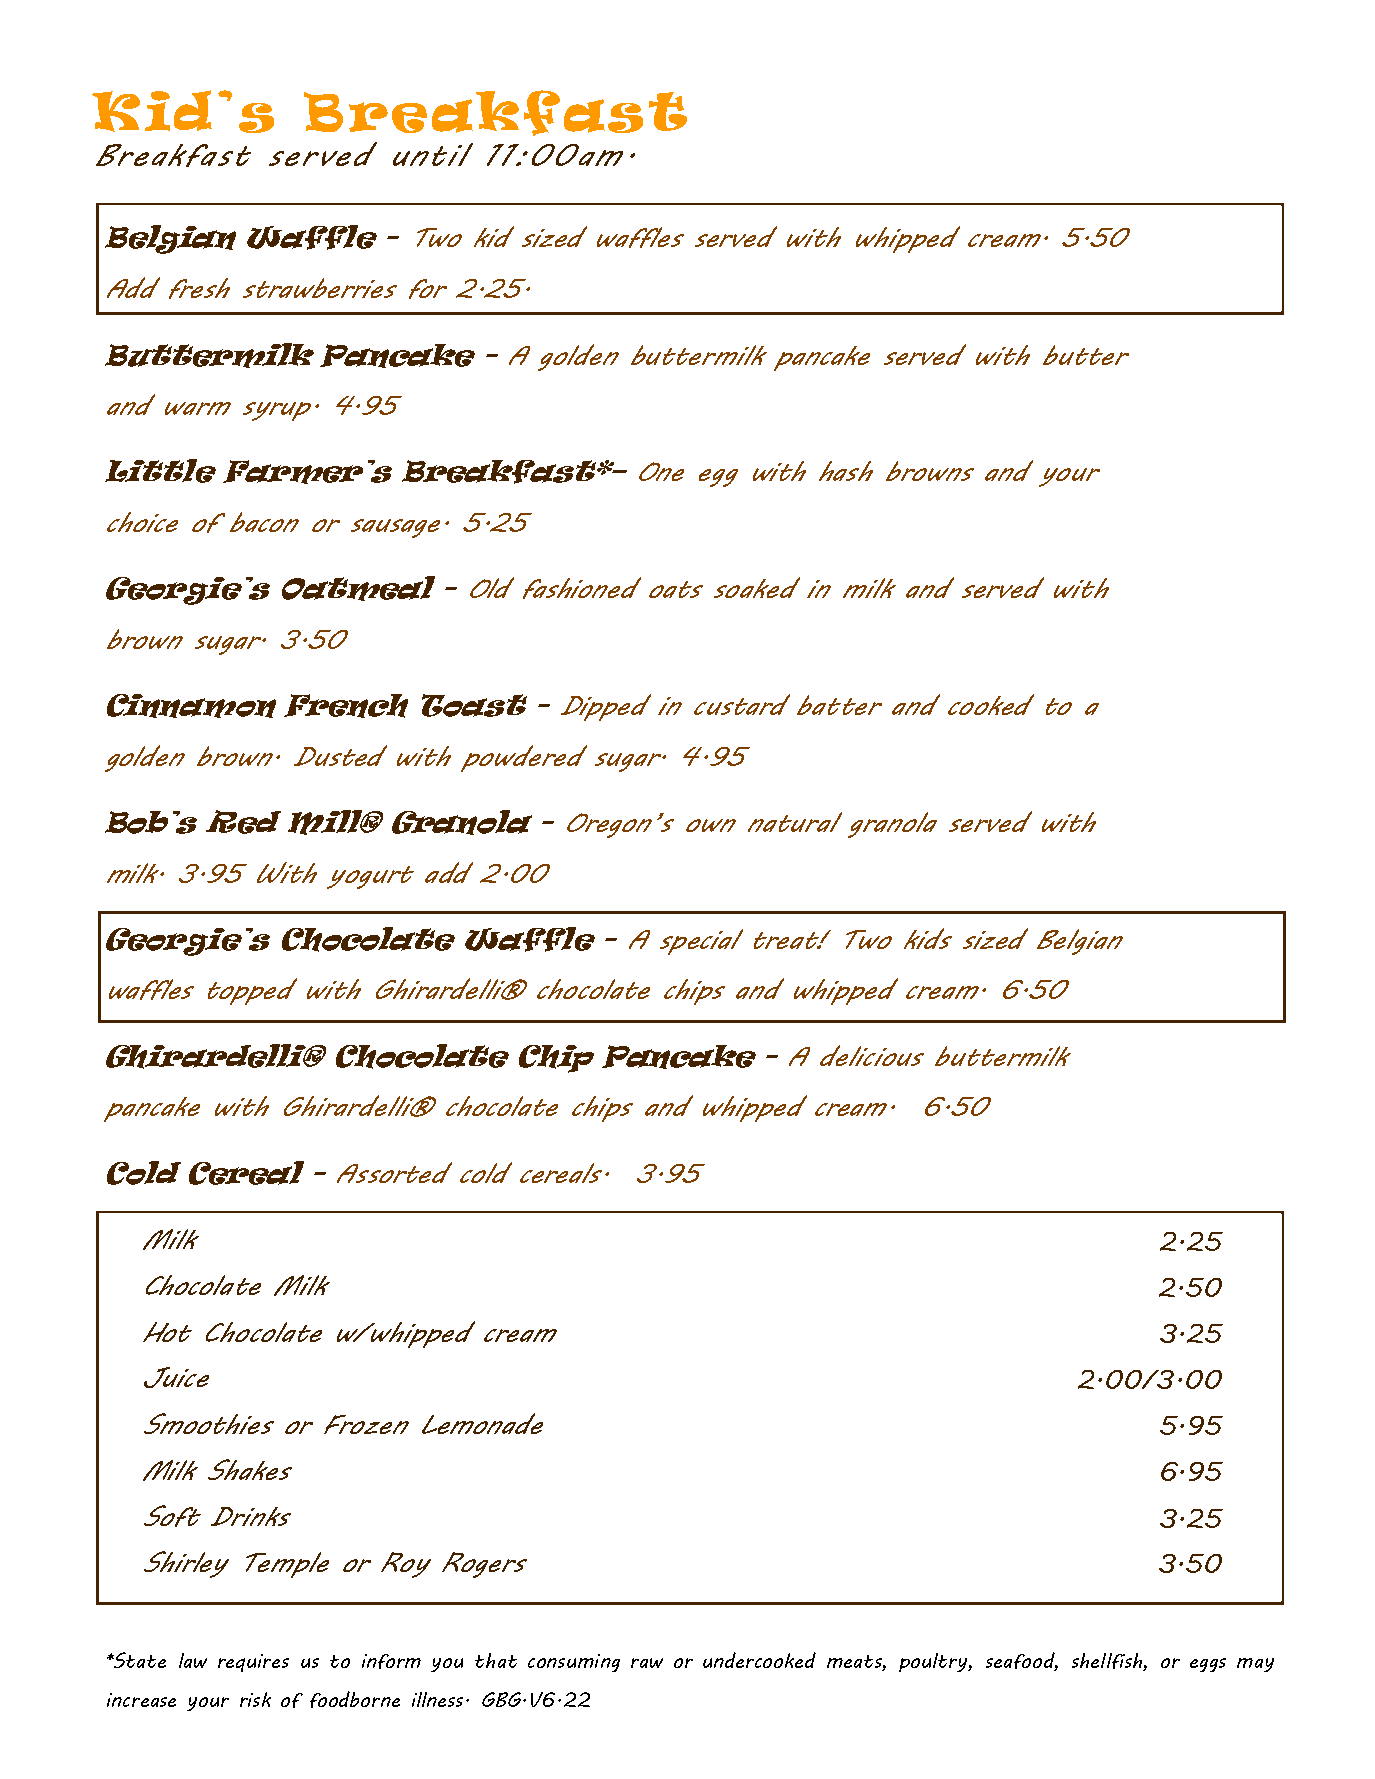 This image has height=1779, width=1375. I want to click on inform, so click(391, 1661).
